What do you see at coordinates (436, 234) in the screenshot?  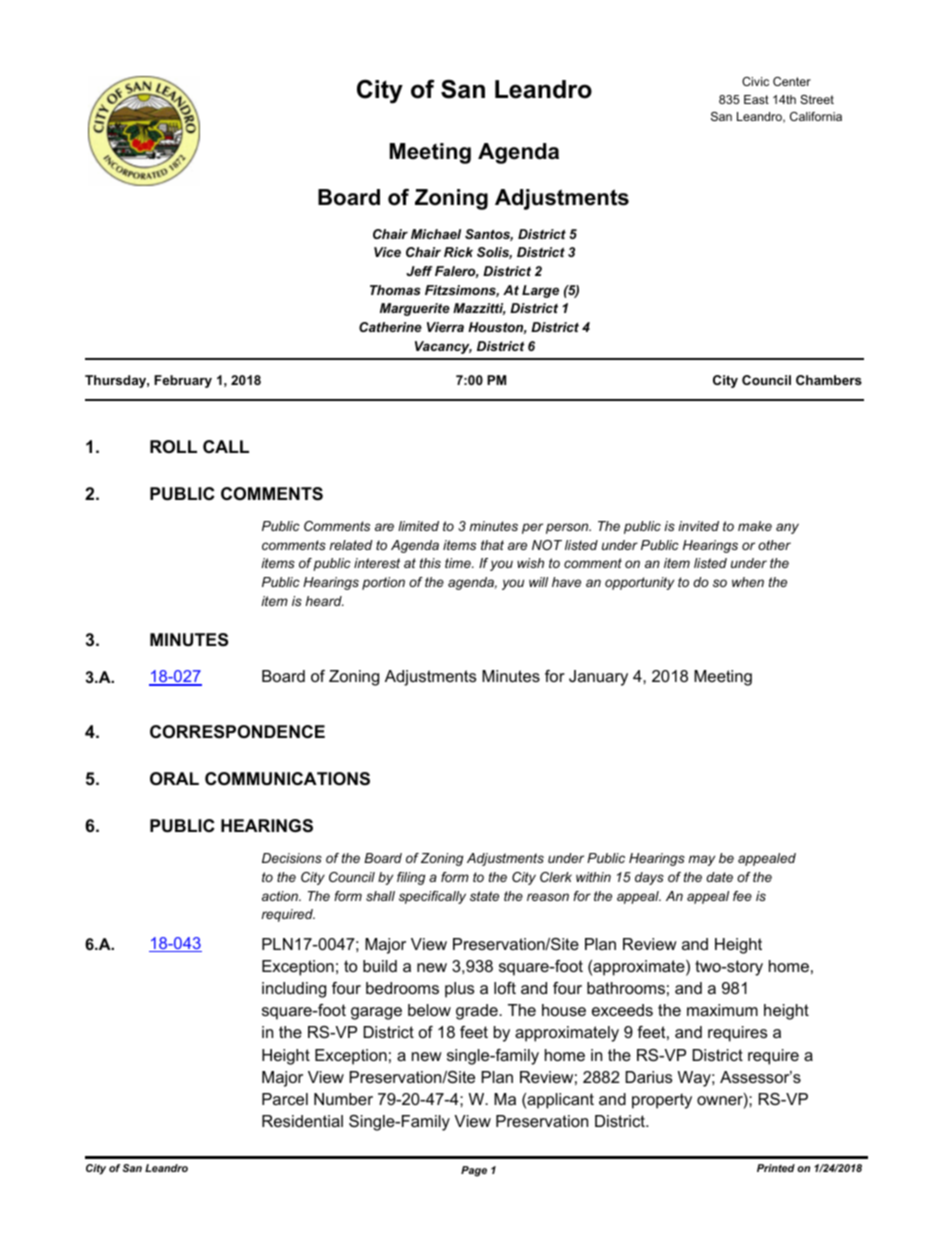 I see `Michael` at bounding box center [436, 234].
